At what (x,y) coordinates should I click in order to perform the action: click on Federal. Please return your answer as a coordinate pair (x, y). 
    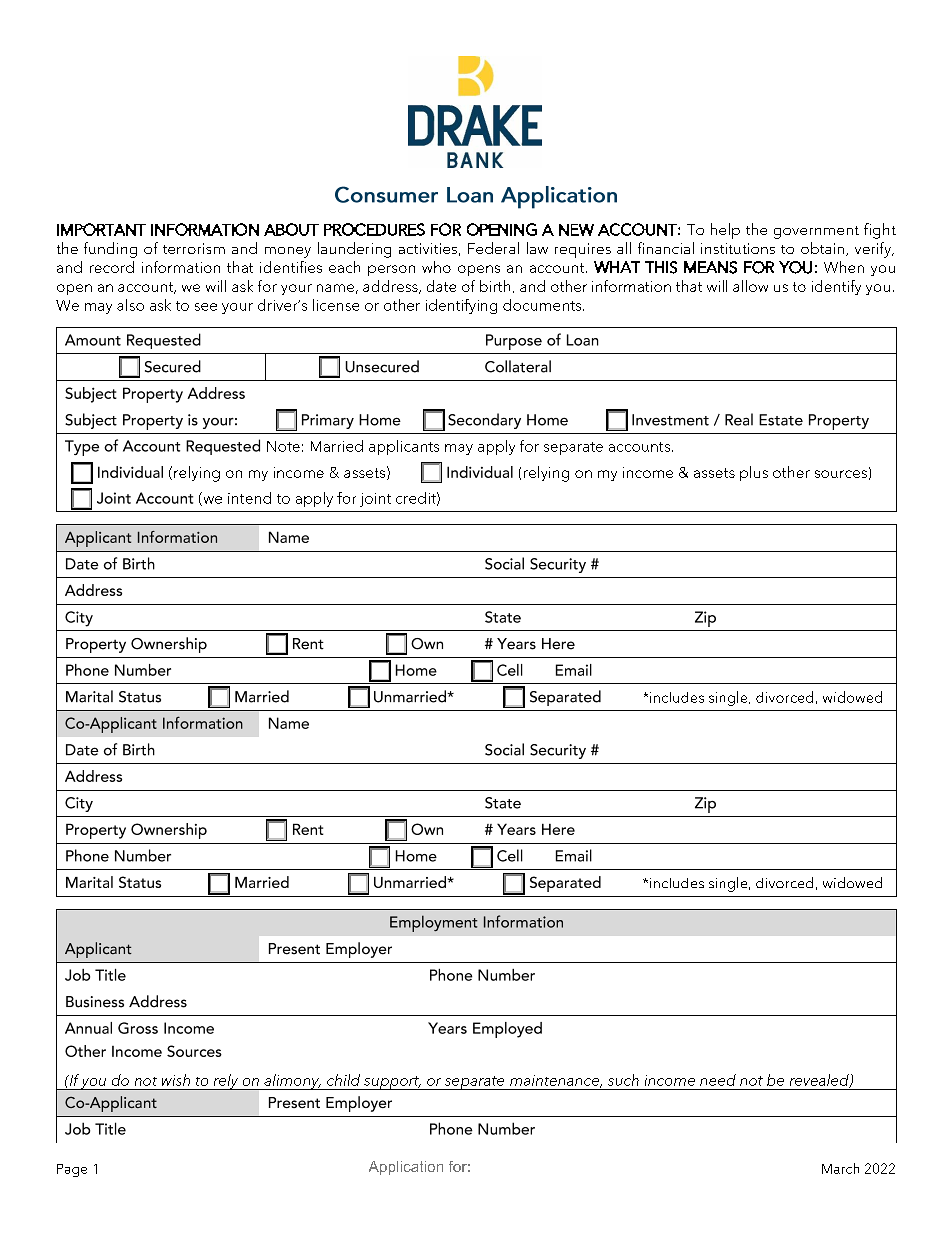
    Looking at the image, I should click on (493, 248).
